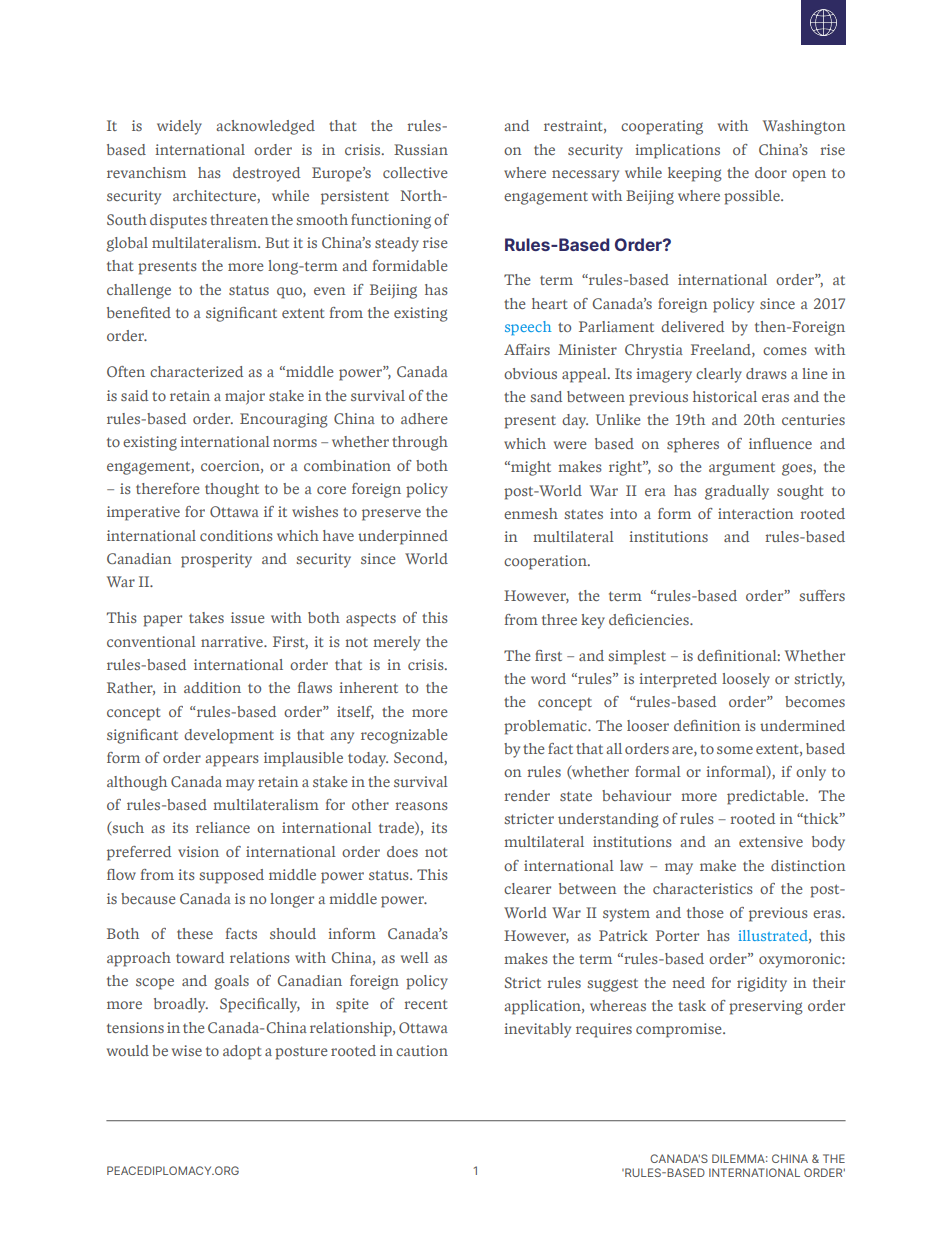 This page has height=1233, width=952. I want to click on suffers, so click(822, 595).
